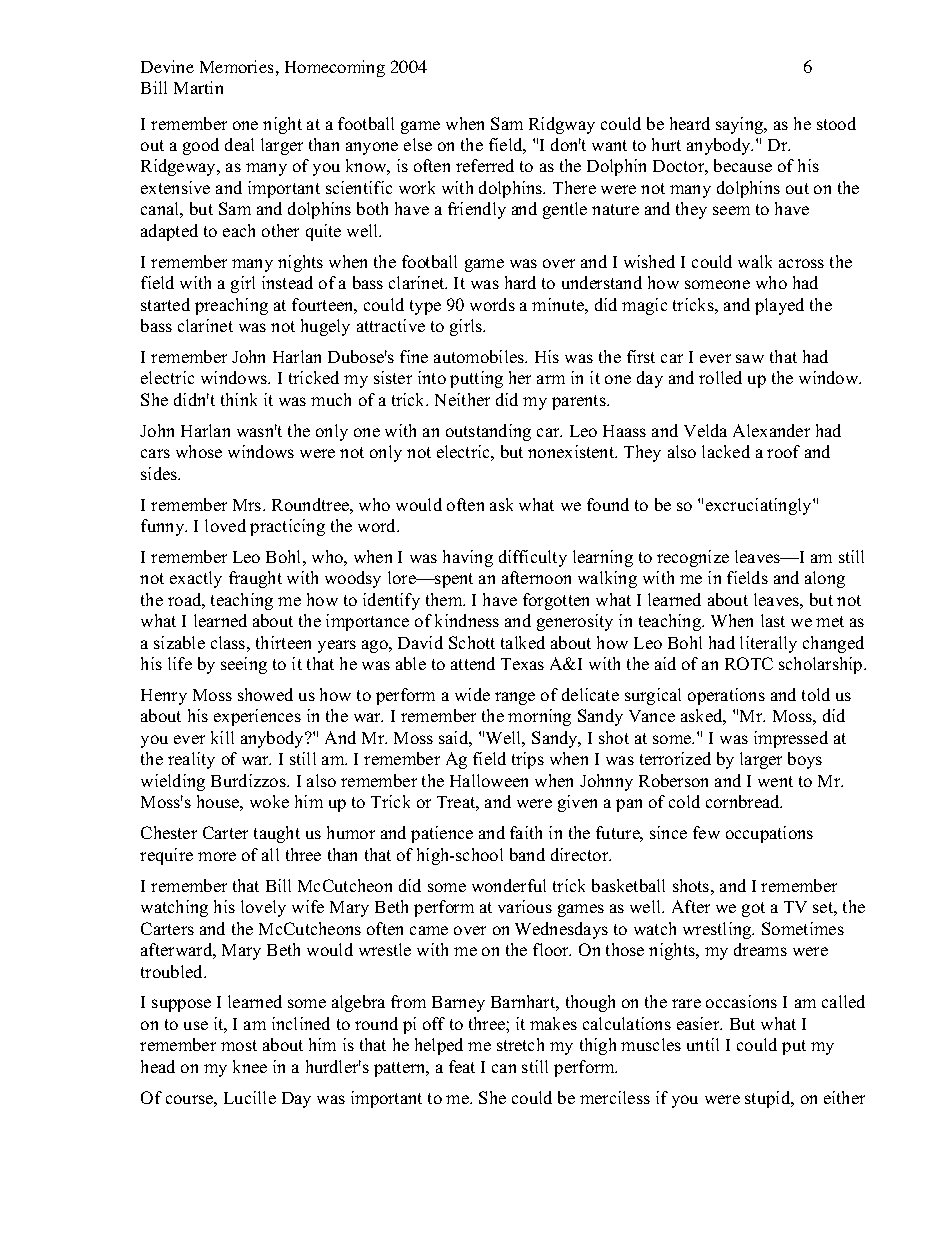 Image resolution: width=952 pixels, height=1233 pixels. Describe the element at coordinates (462, 1066) in the screenshot. I see `feat` at that location.
